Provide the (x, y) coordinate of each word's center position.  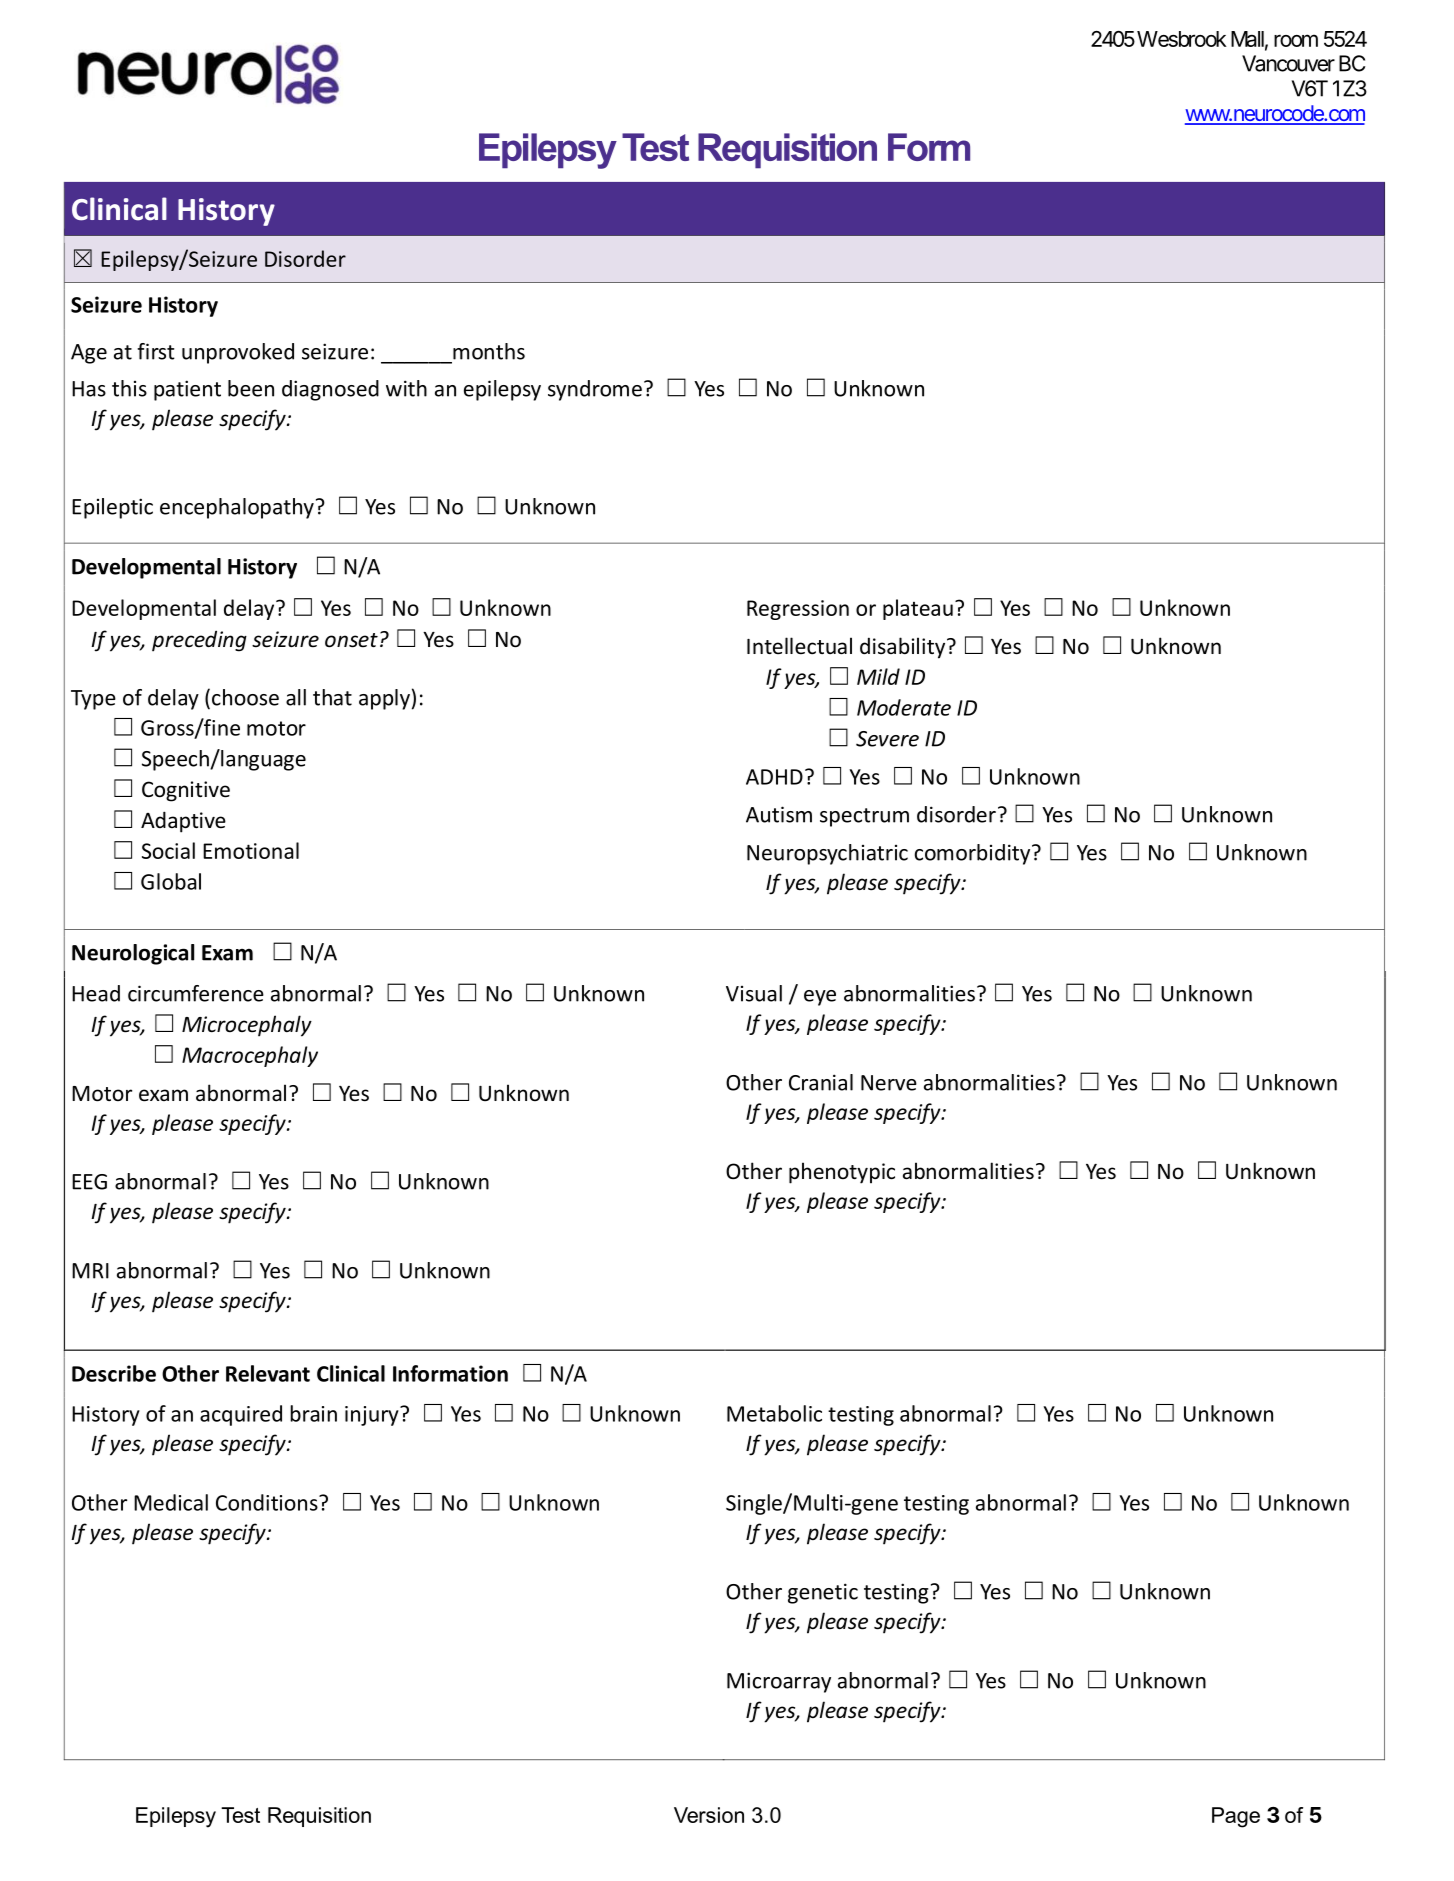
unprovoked (238, 353)
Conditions (268, 1502)
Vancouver (1288, 63)
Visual (754, 993)
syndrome (595, 390)
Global (171, 881)
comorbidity (974, 854)
